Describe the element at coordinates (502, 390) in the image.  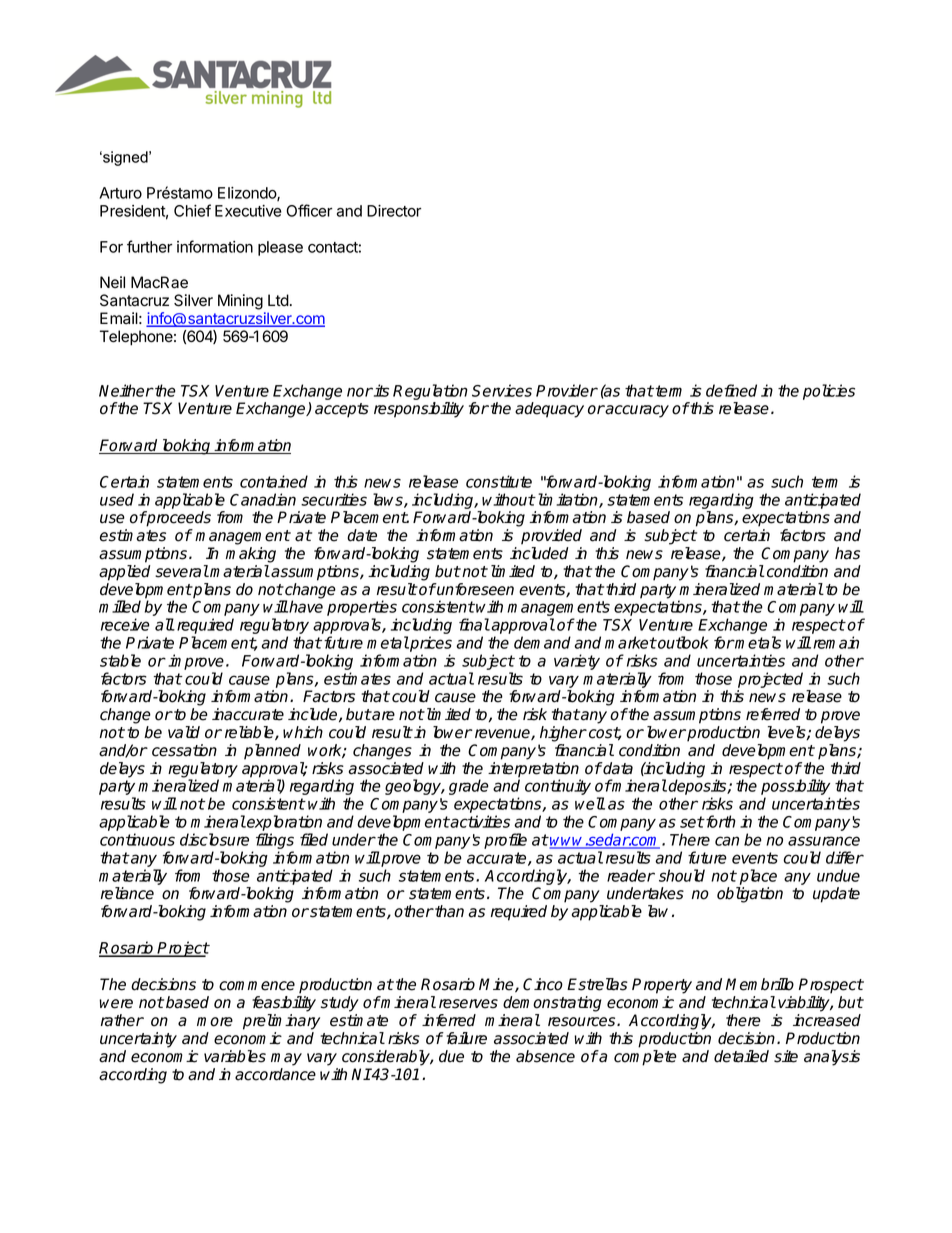
I see `Services` at that location.
